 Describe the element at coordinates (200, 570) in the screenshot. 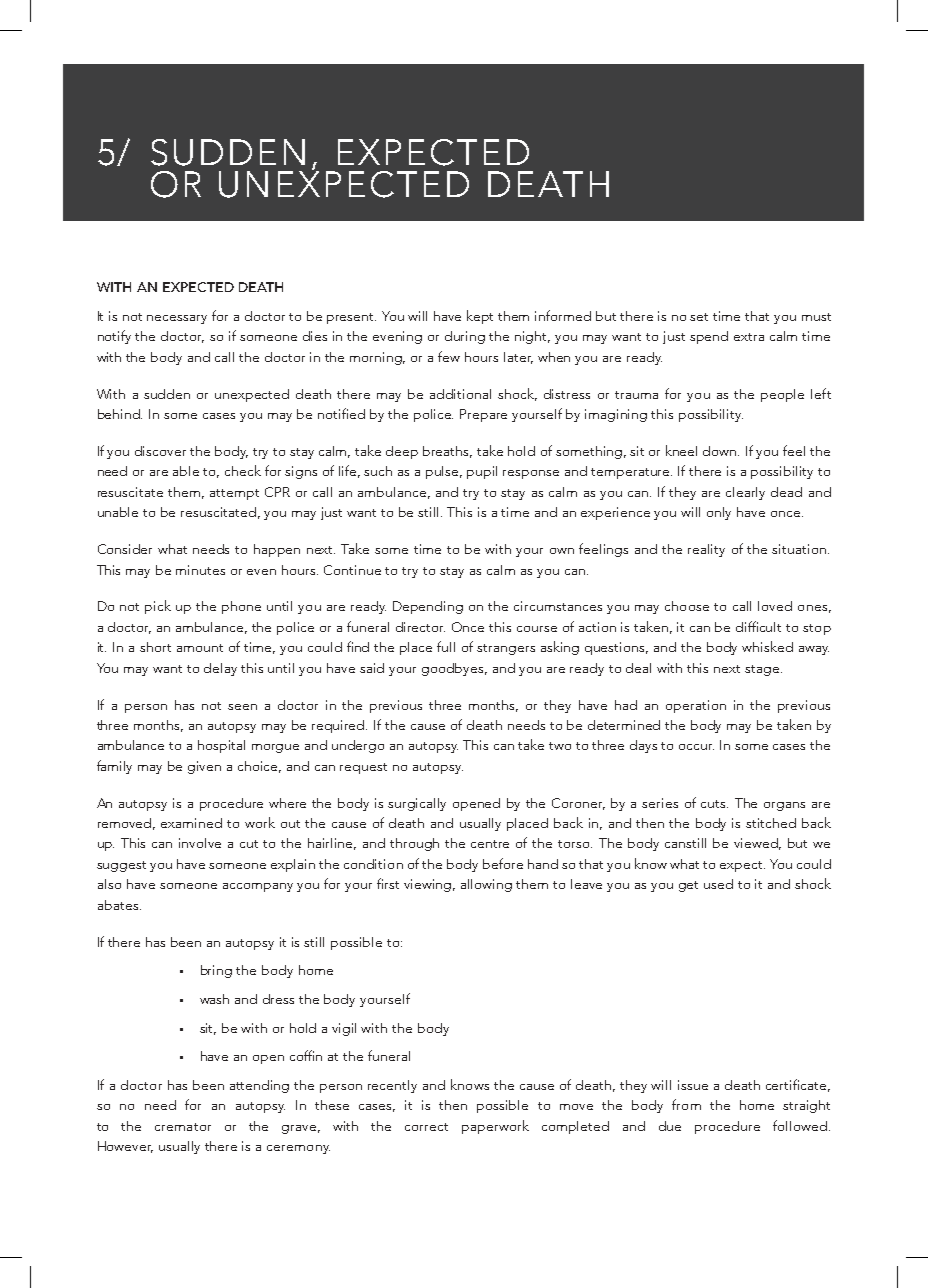

I see `minutes` at that location.
